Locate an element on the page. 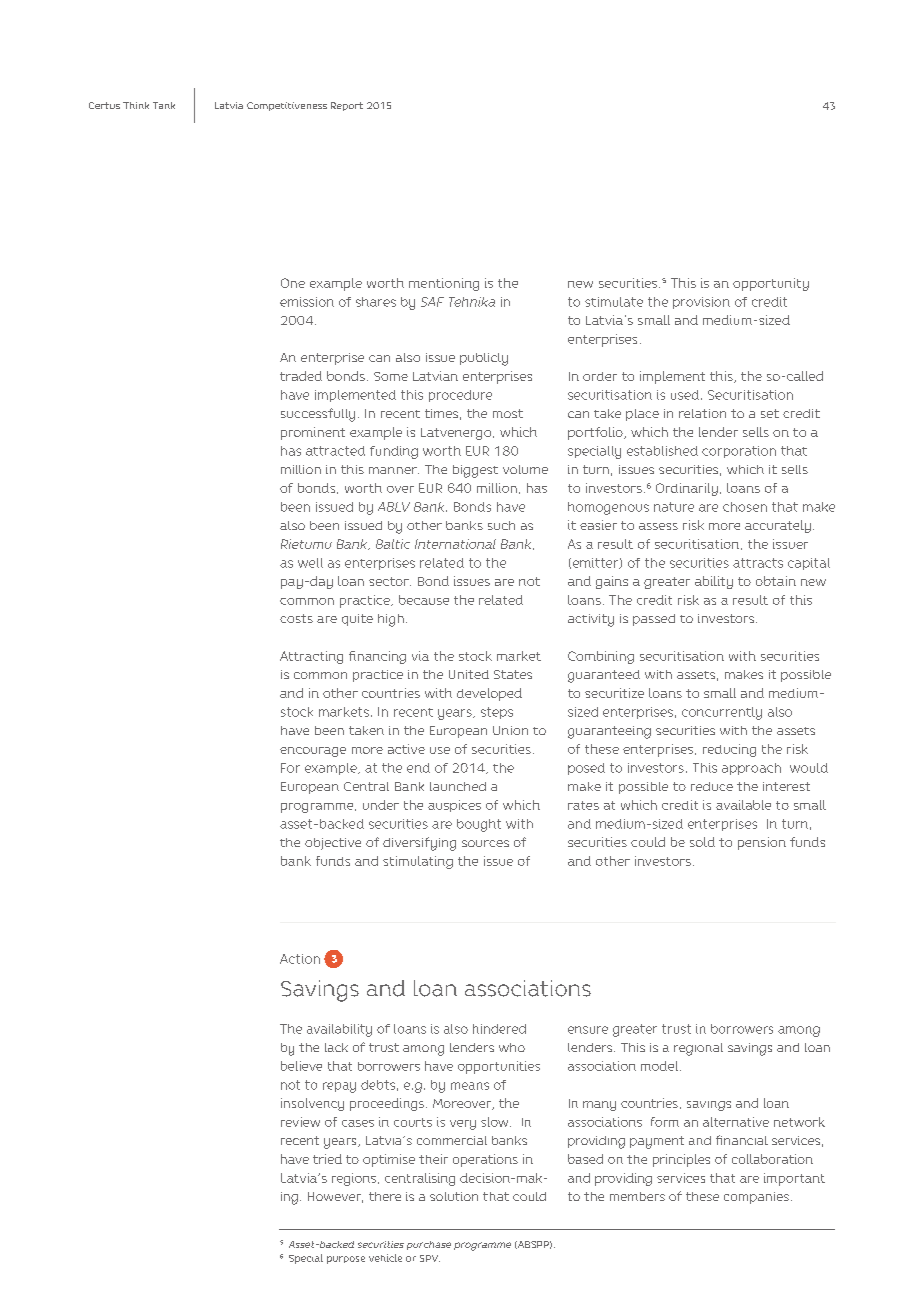 The width and height of the image is (924, 1308). opportunity is located at coordinates (771, 284).
